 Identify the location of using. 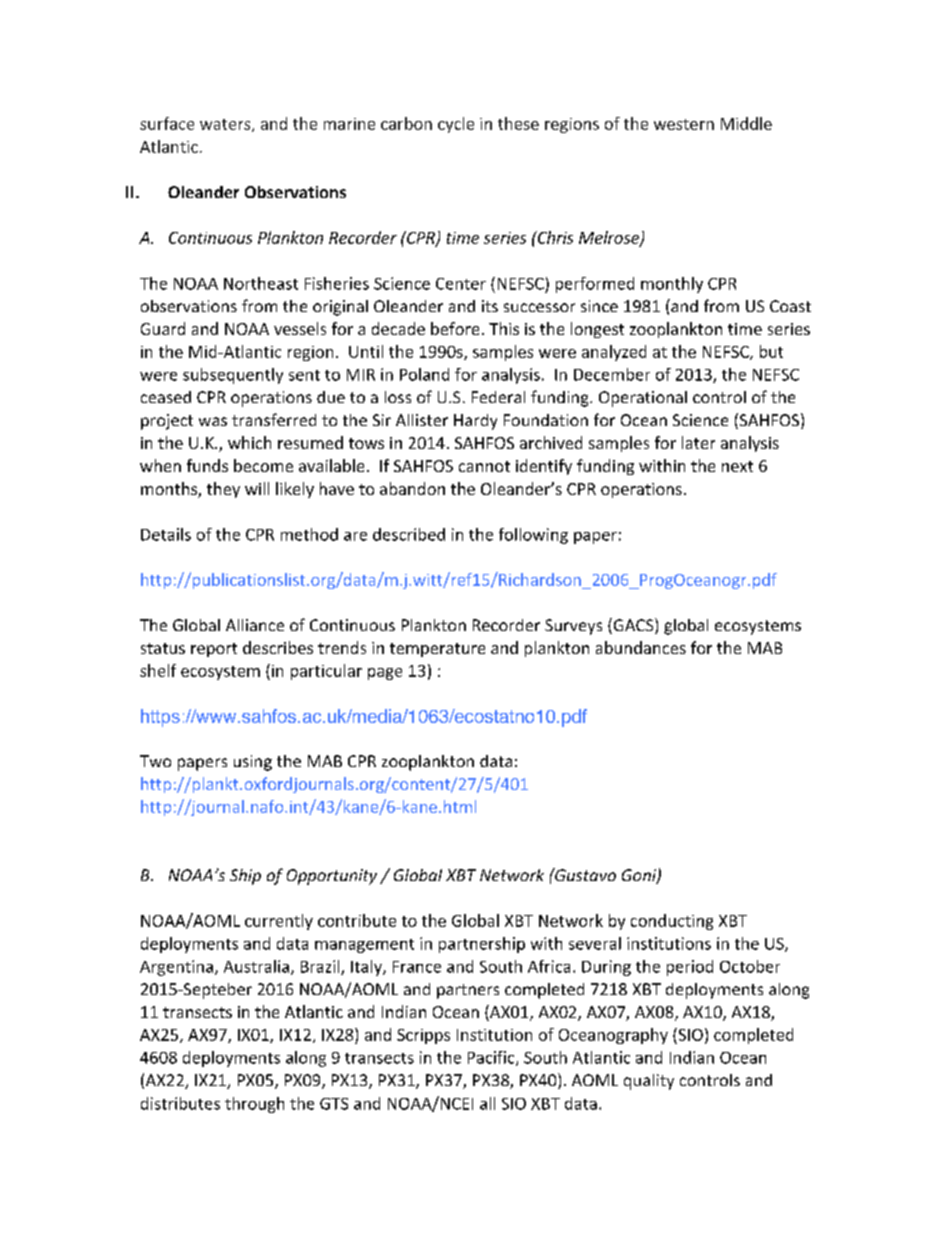
(253, 763).
